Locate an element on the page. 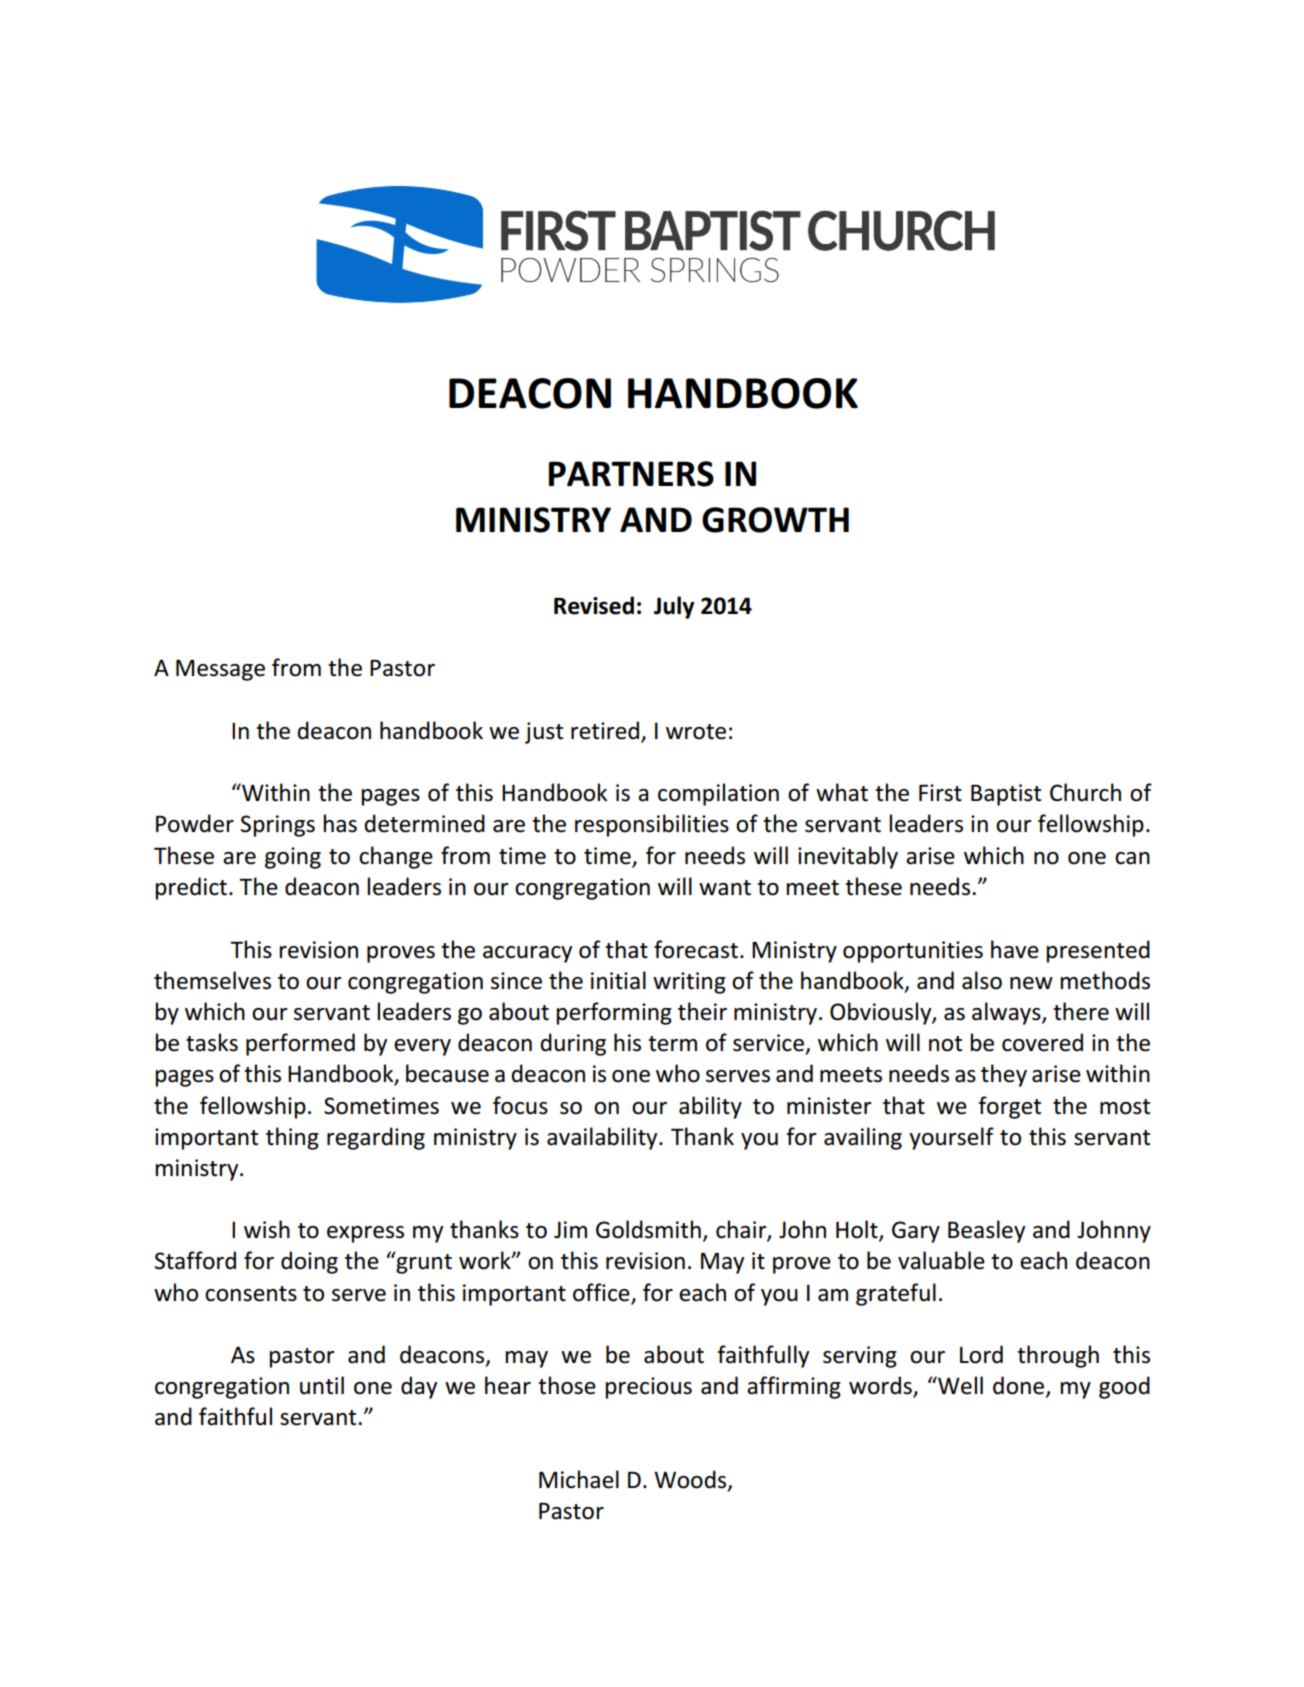  going is located at coordinates (293, 858).
